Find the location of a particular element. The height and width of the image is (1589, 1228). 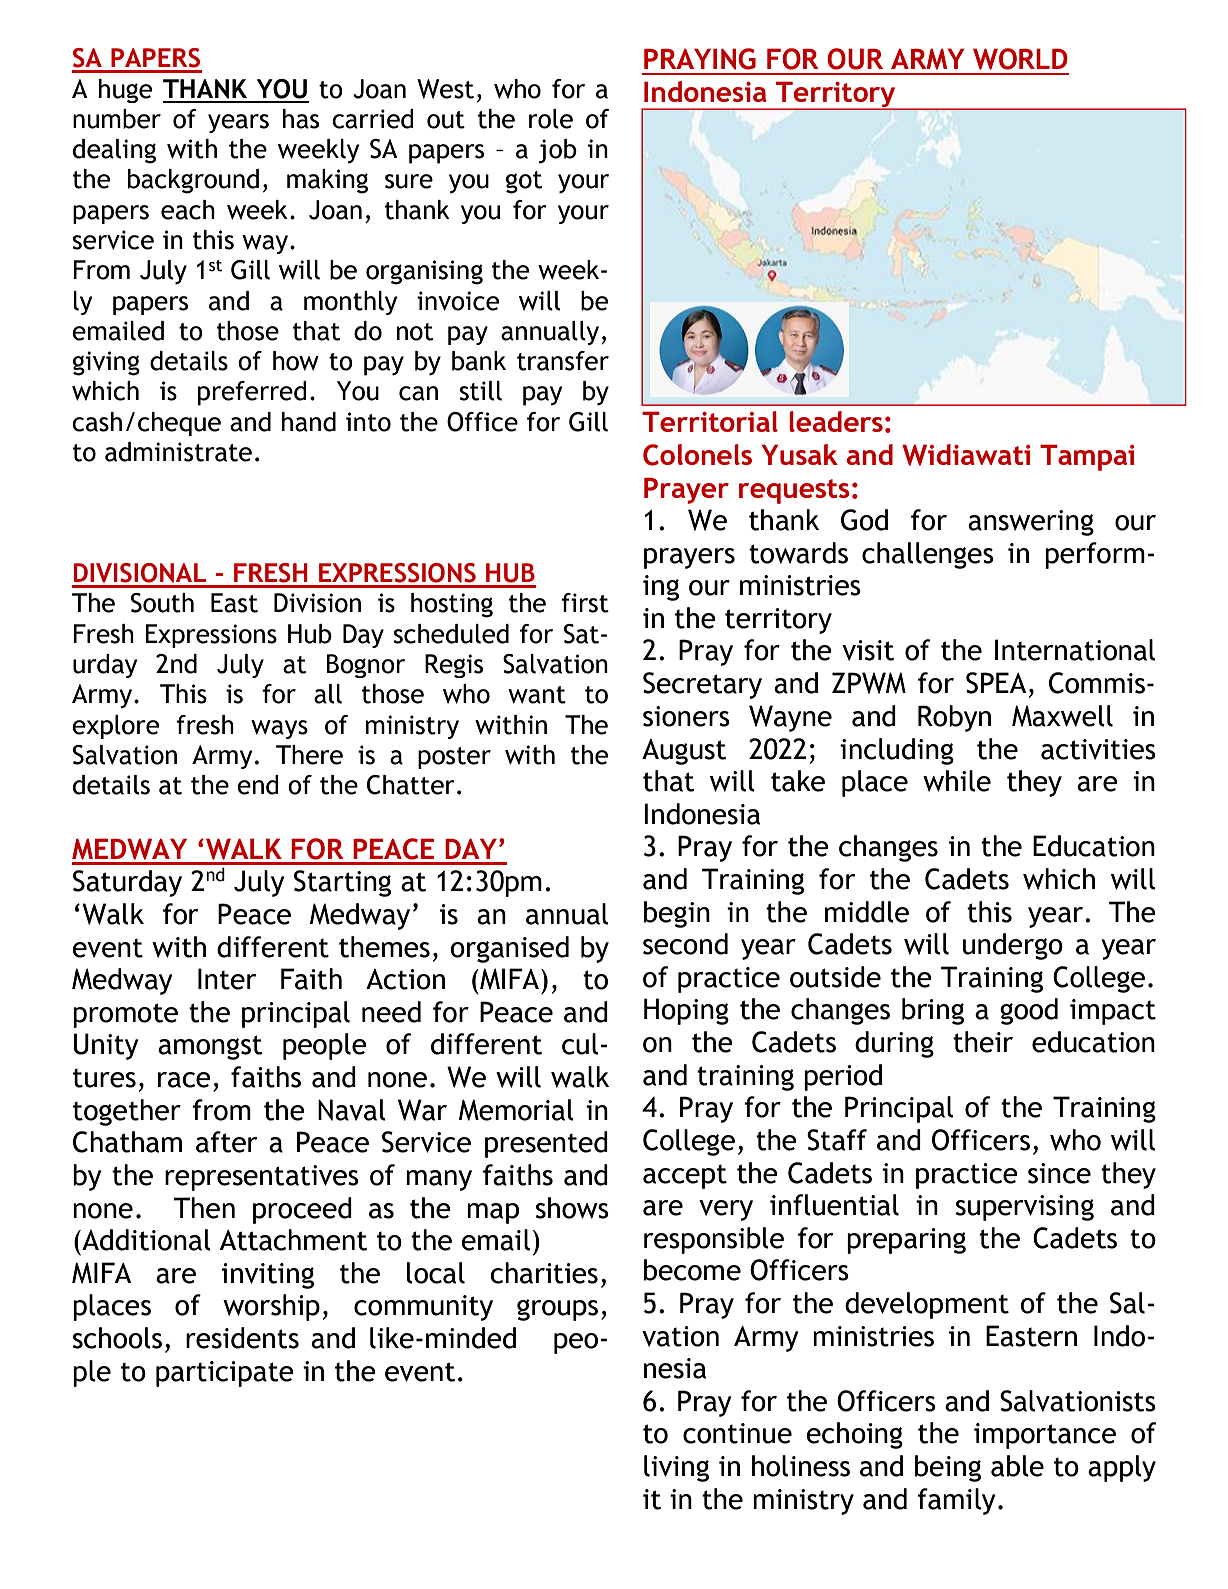

August is located at coordinates (684, 752).
